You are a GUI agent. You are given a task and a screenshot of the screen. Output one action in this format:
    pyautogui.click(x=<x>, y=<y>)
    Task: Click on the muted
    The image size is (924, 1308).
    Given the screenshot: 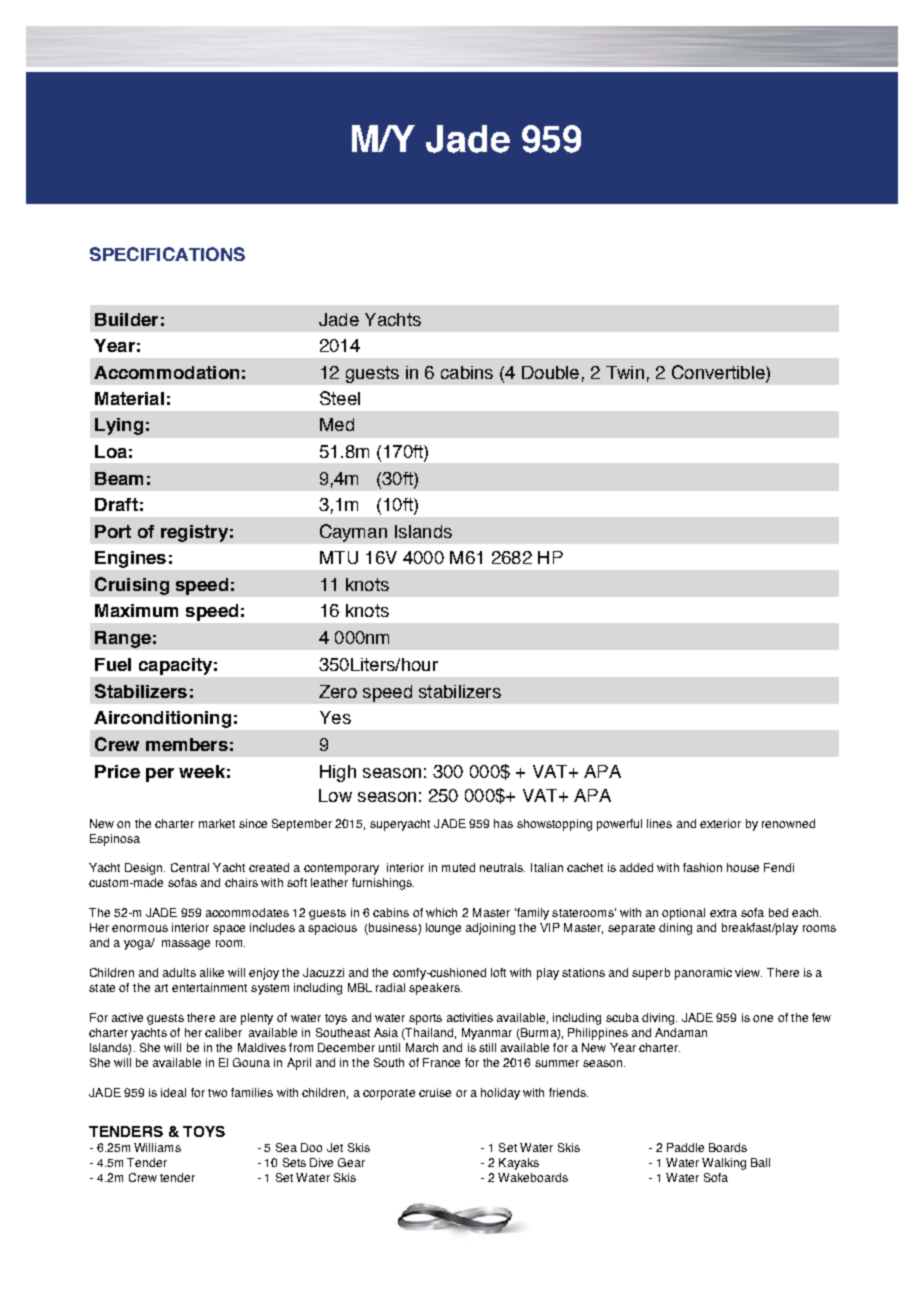 What is the action you would take?
    pyautogui.click(x=458, y=867)
